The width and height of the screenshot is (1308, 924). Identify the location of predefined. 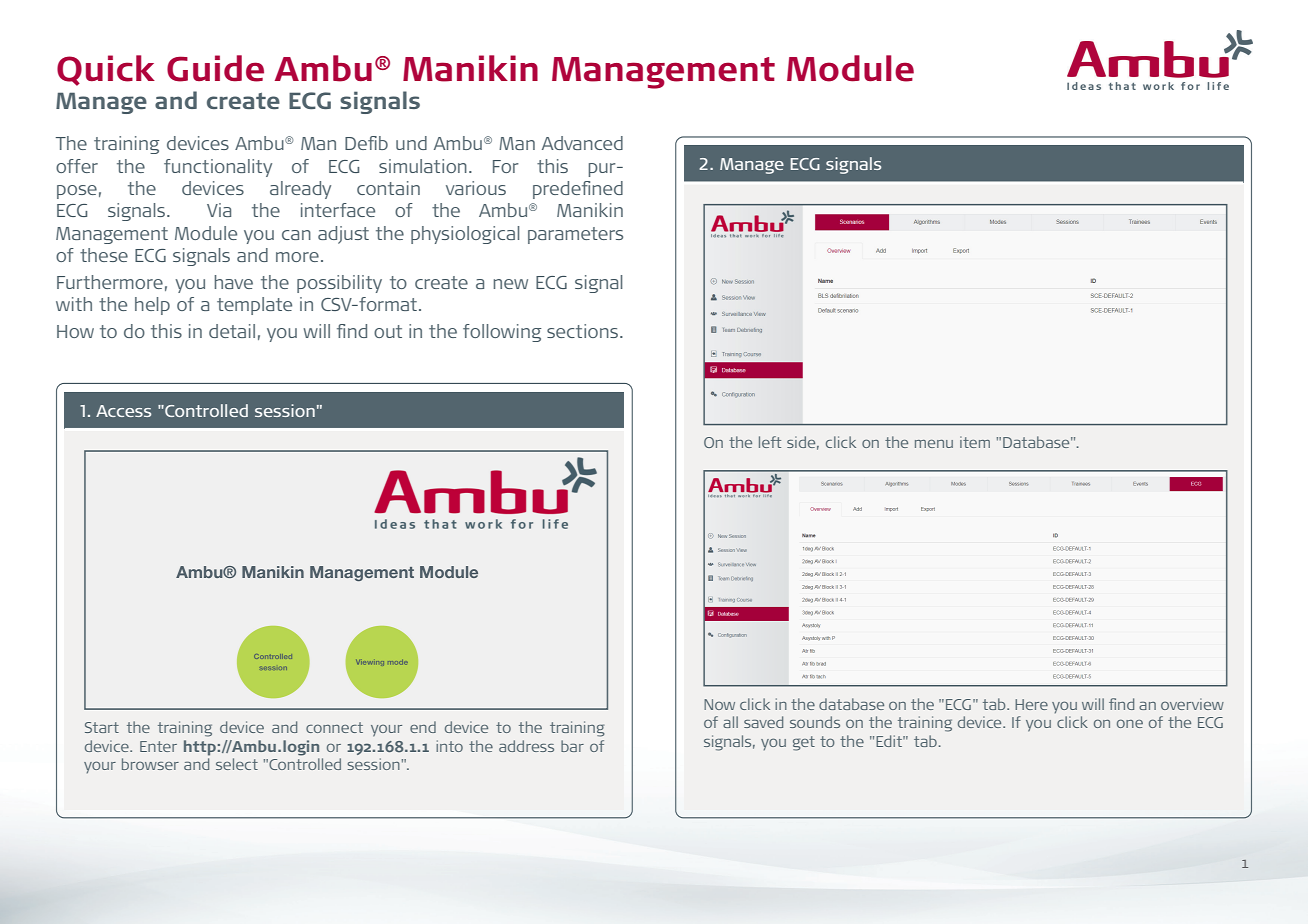
(578, 190).
